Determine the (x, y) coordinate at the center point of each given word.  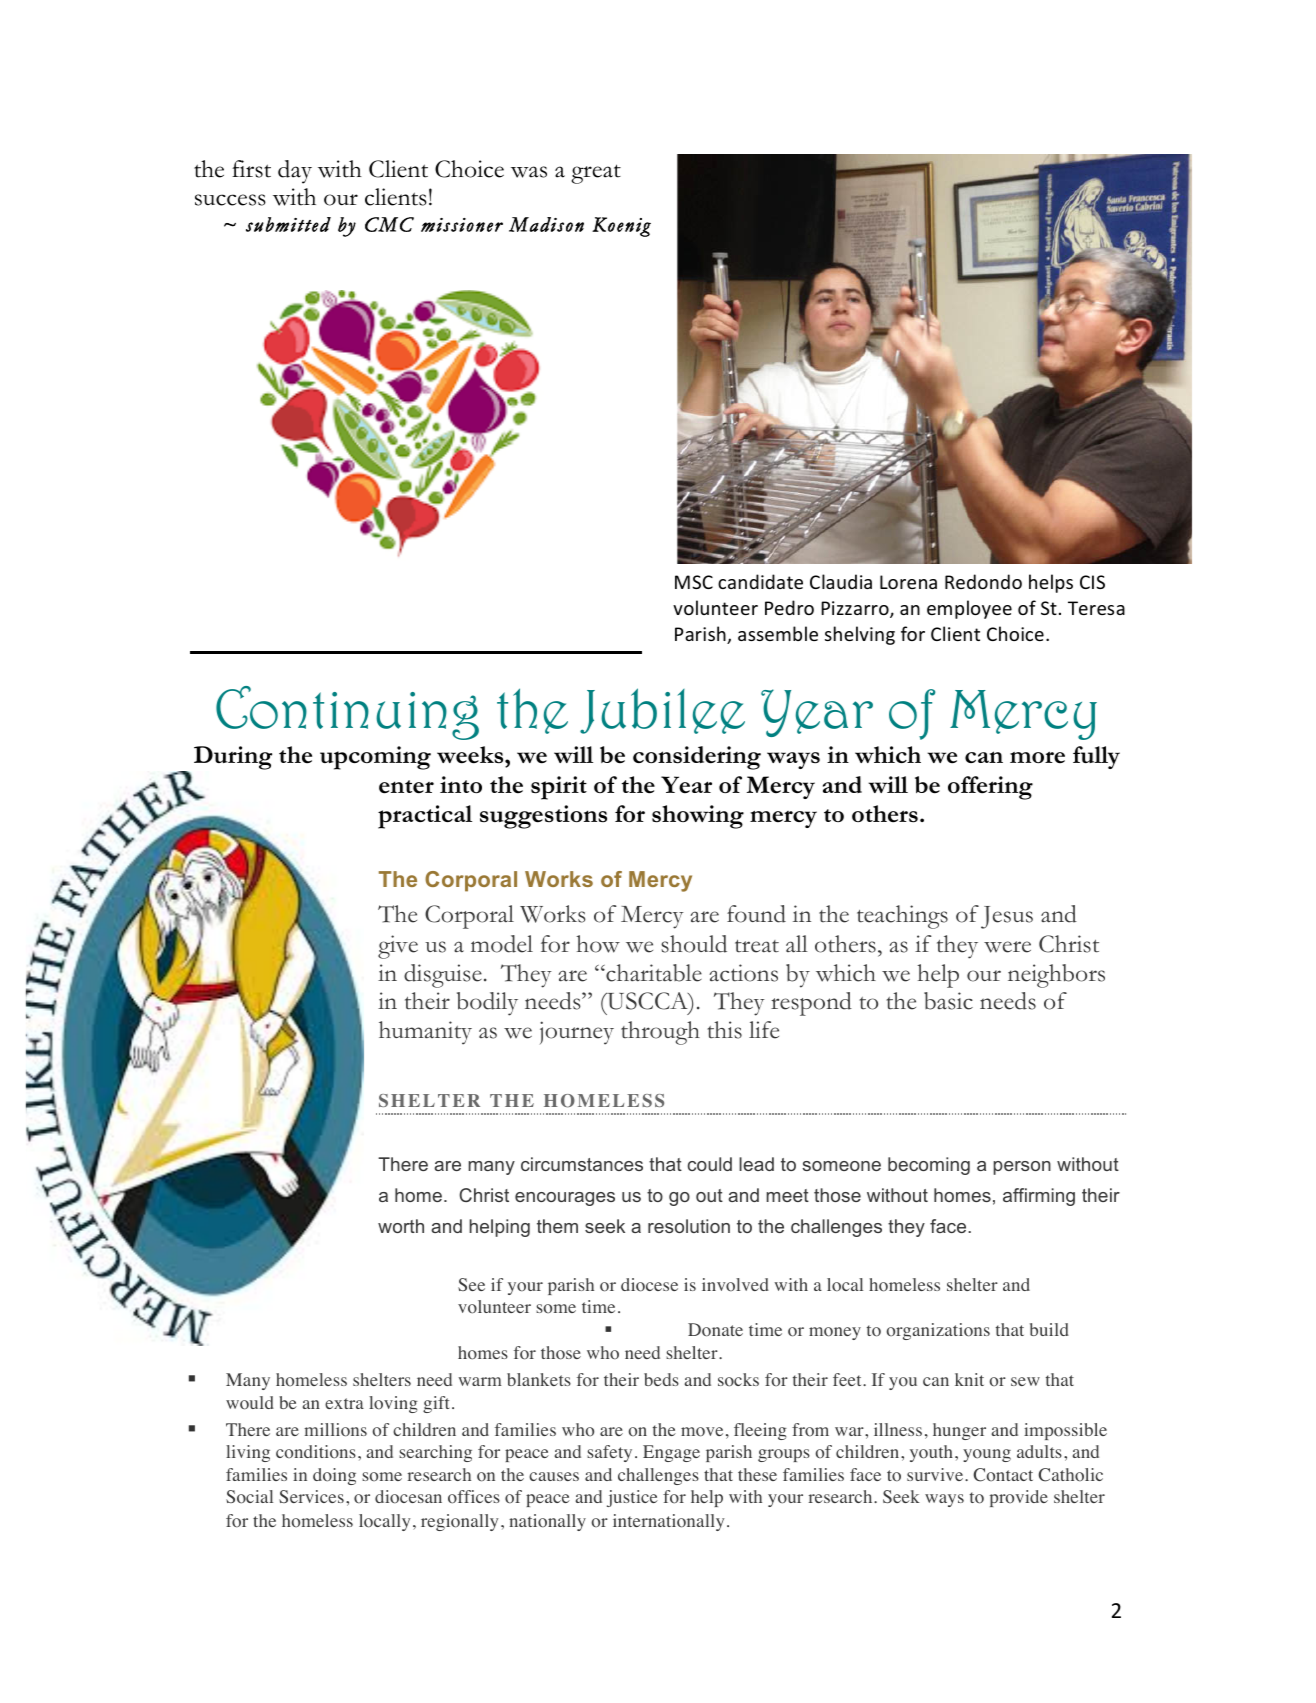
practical (425, 817)
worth (401, 1226)
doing (334, 1476)
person (1022, 1168)
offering (990, 788)
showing (698, 817)
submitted (288, 224)
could (710, 1164)
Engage (671, 1453)
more (1037, 757)
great (596, 174)
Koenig (621, 227)
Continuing (347, 713)
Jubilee (662, 711)
